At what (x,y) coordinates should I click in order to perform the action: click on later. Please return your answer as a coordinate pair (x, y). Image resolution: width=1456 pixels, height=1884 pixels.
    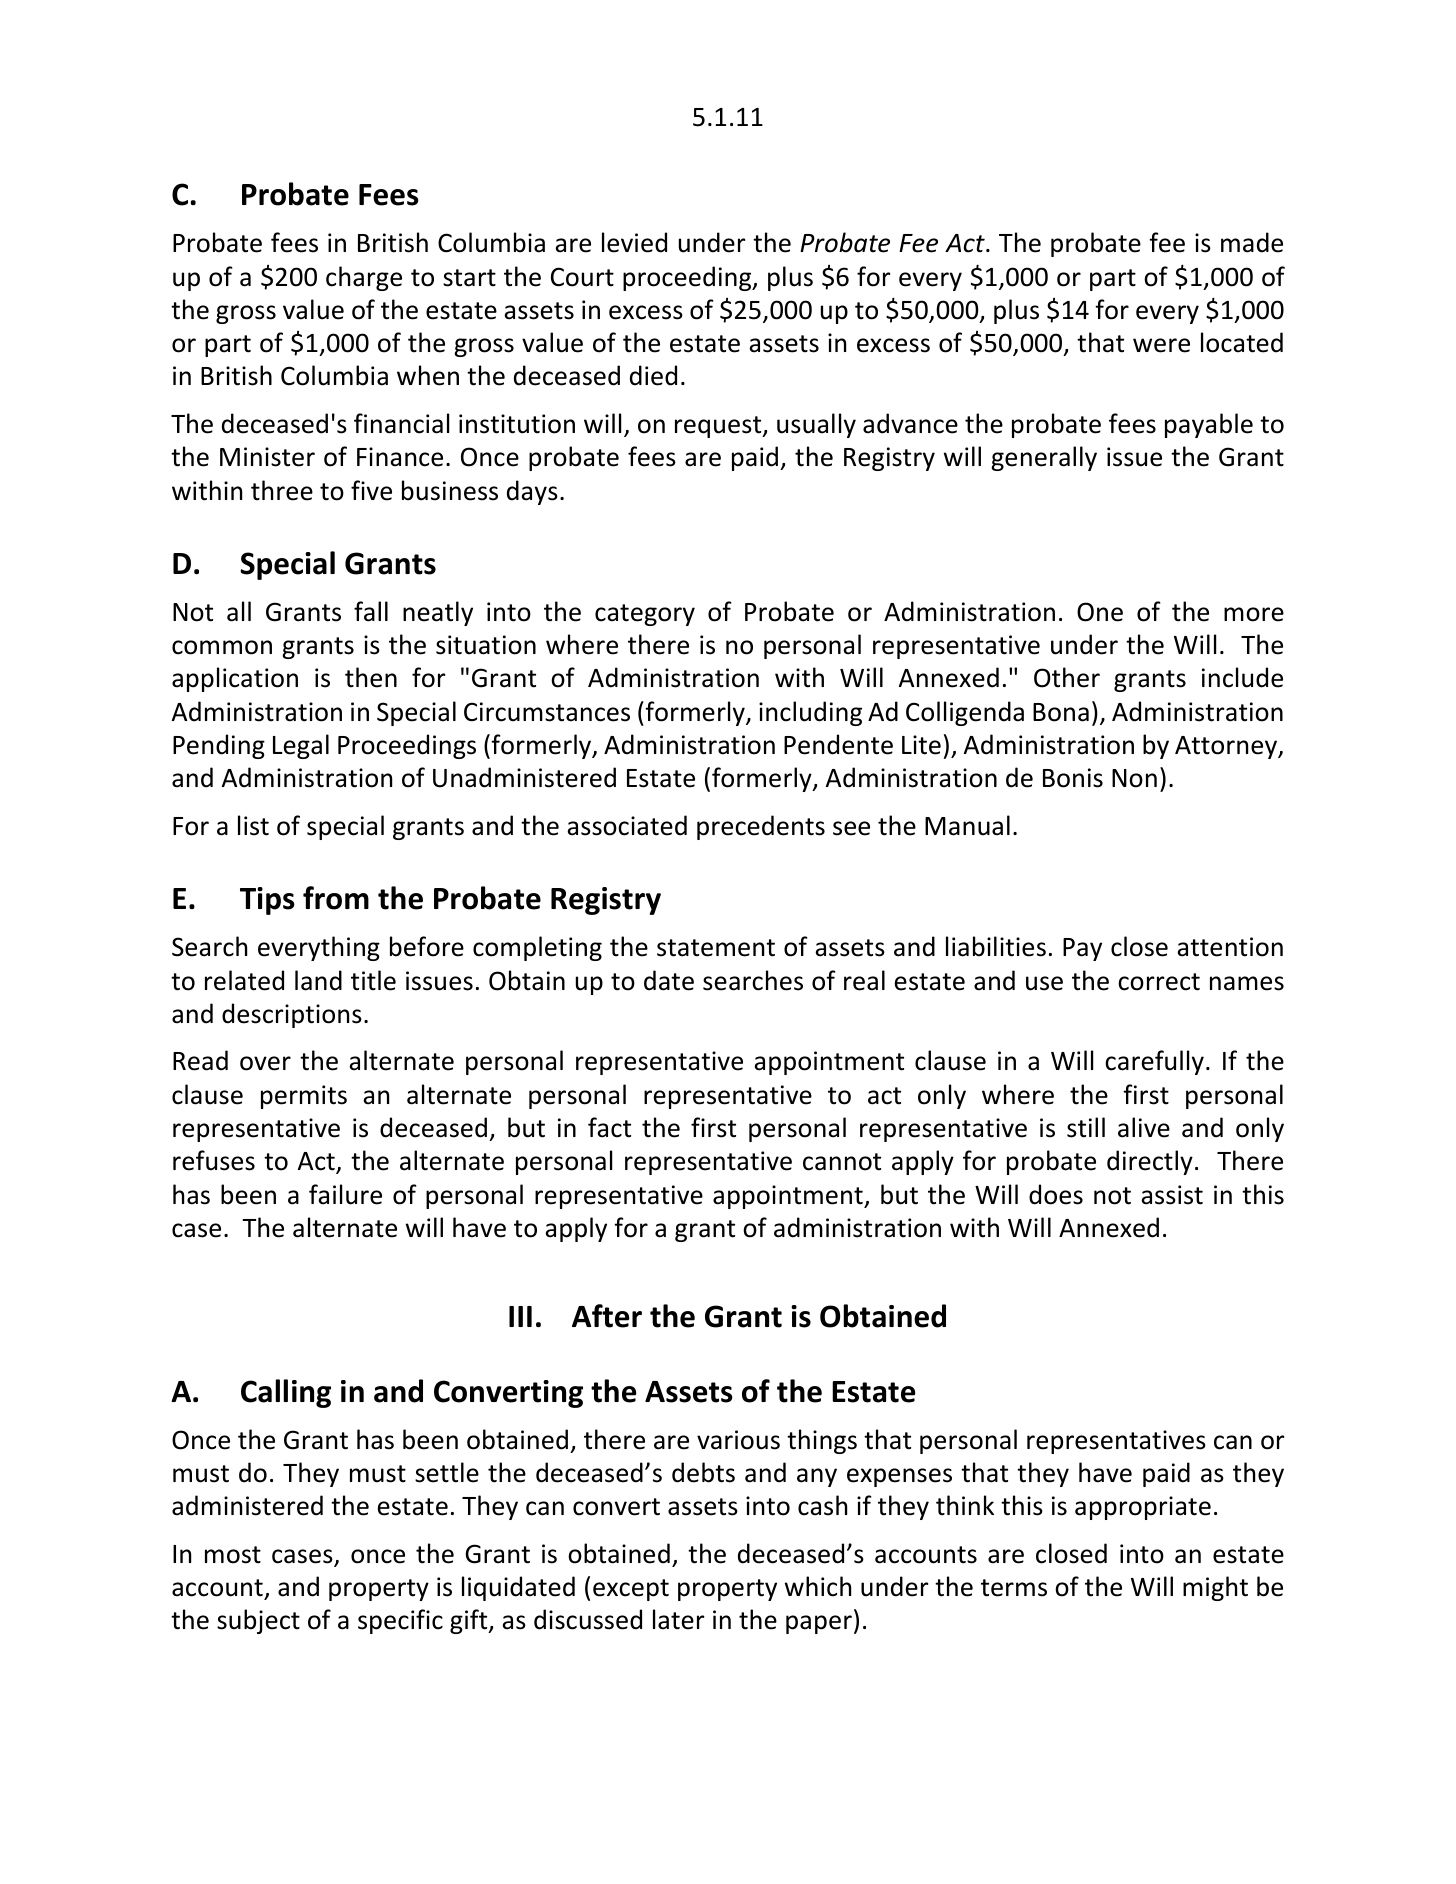
    Looking at the image, I should click on (678, 1619).
